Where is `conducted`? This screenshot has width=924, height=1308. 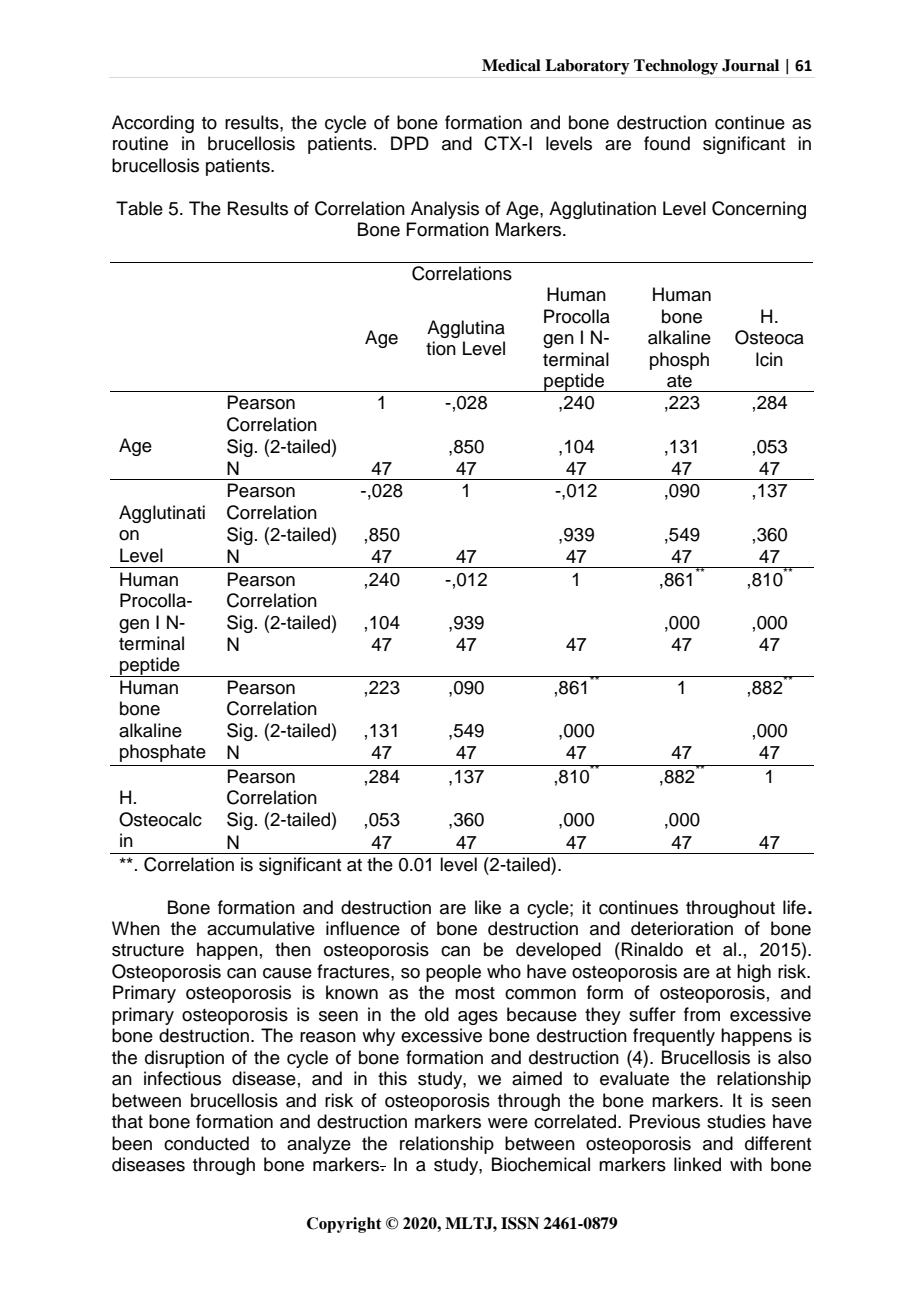 conducted is located at coordinates (206, 1143).
